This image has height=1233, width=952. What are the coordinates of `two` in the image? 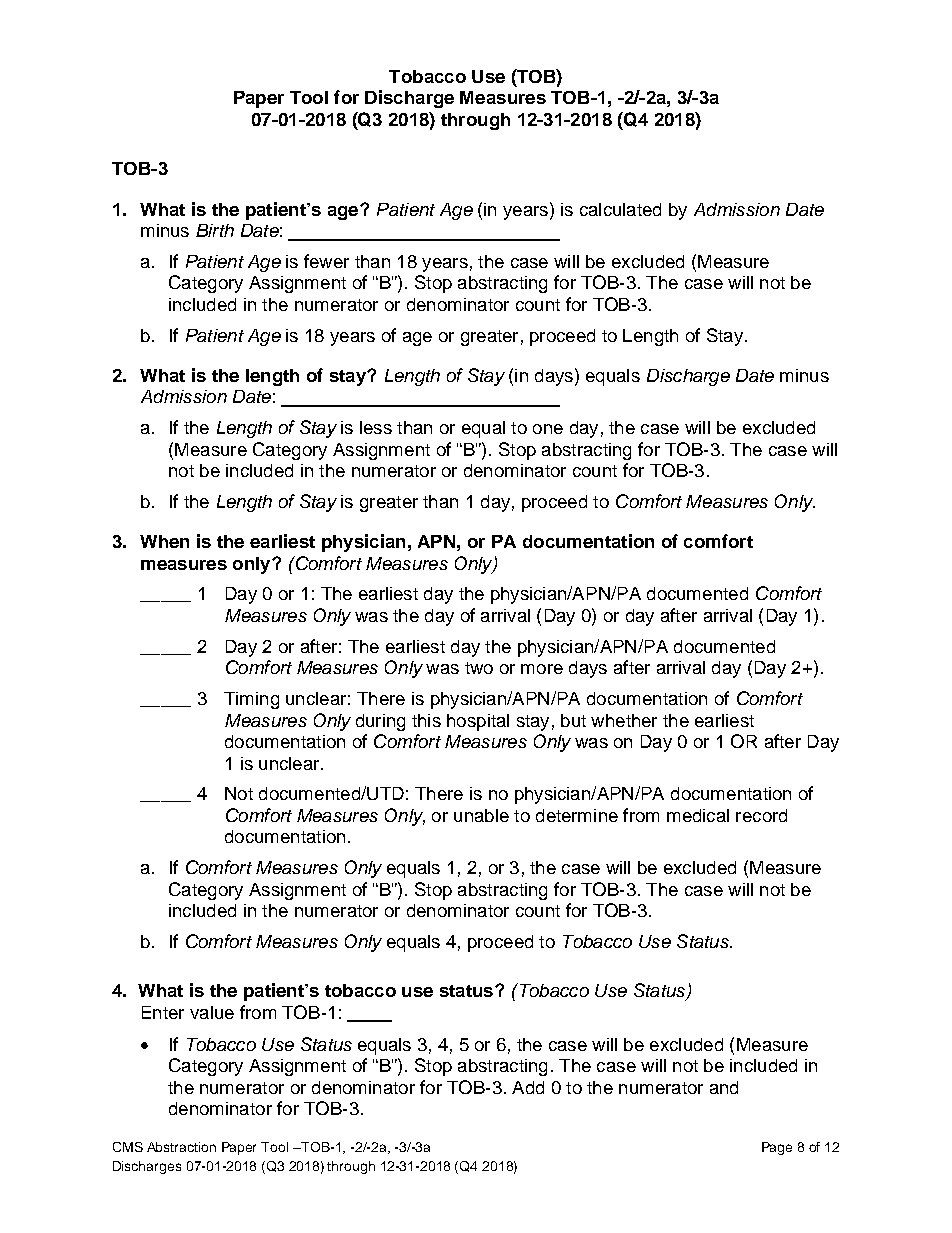 It's located at (479, 668).
